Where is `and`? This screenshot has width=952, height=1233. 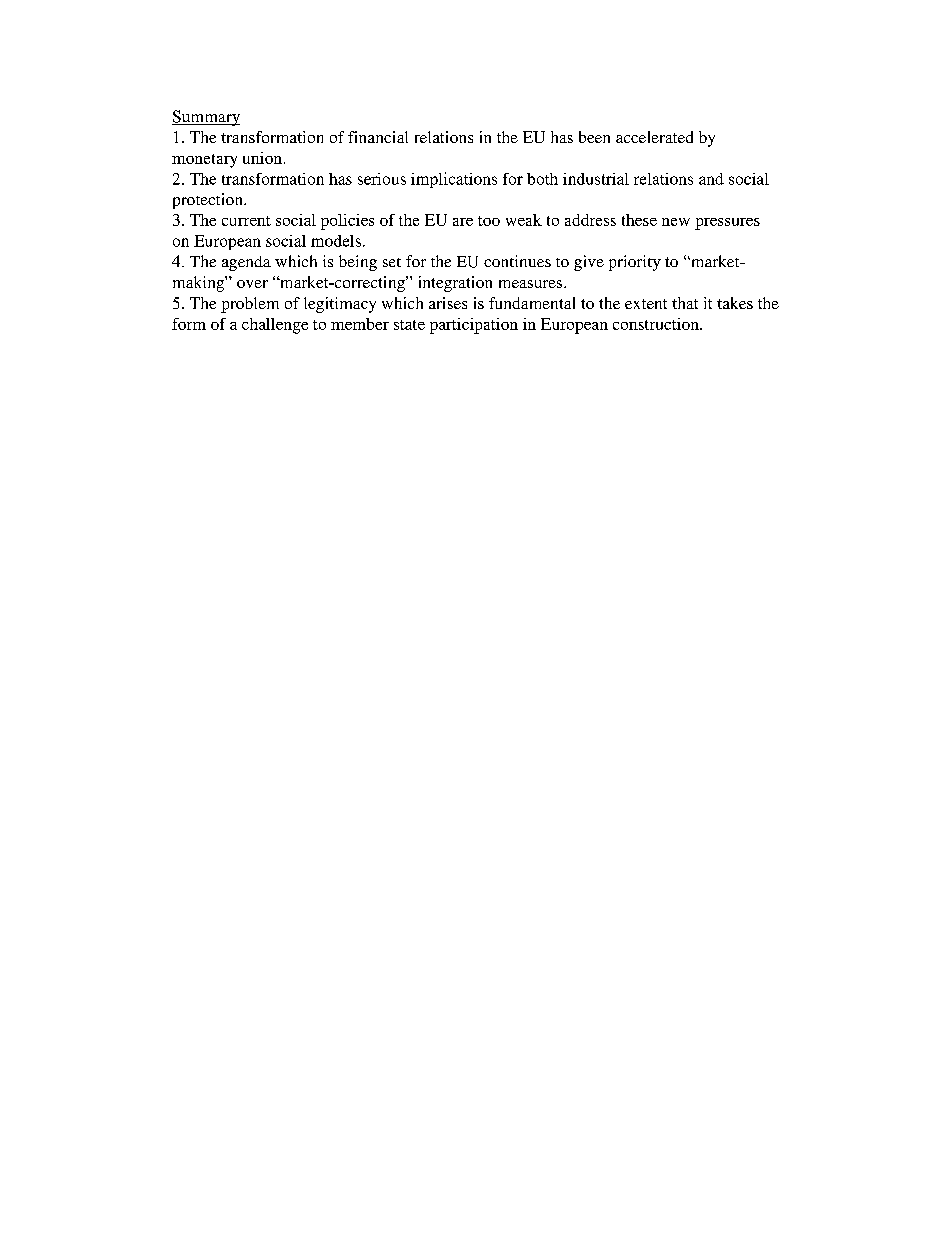 and is located at coordinates (711, 179).
